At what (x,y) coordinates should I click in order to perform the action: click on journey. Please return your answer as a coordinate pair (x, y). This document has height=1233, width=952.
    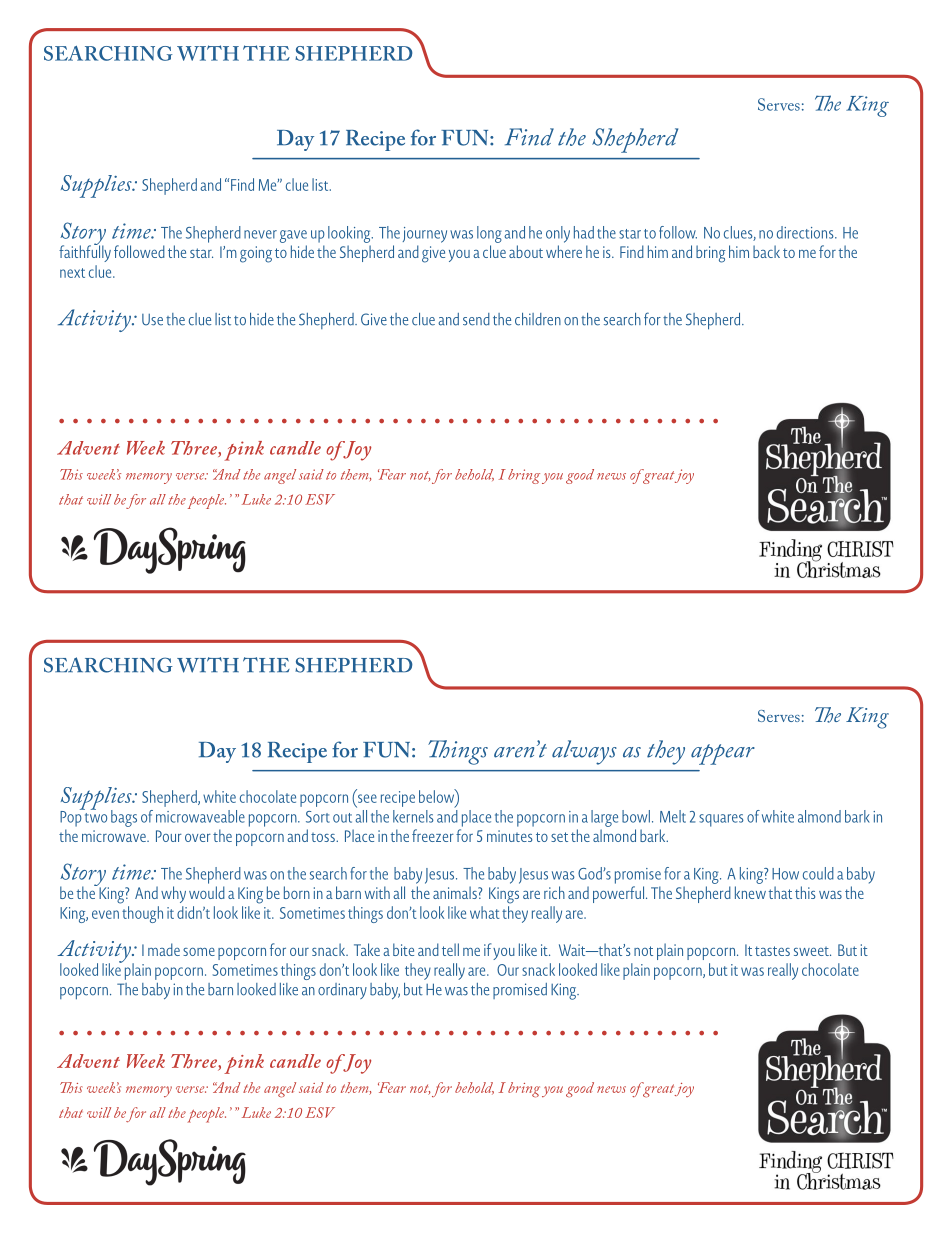
    Looking at the image, I should click on (425, 235).
